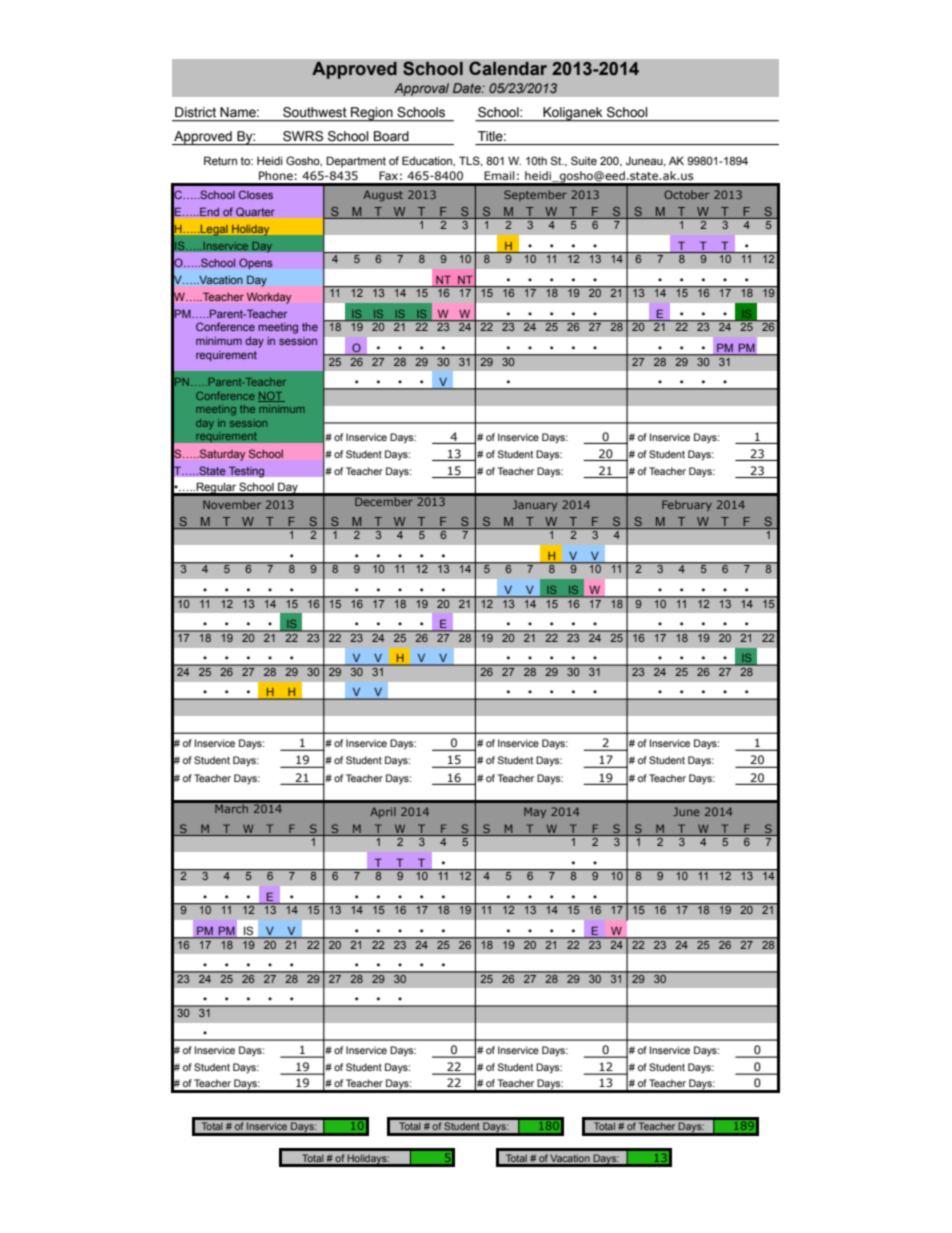  Describe the element at coordinates (421, 89) in the document. I see `Approval` at that location.
